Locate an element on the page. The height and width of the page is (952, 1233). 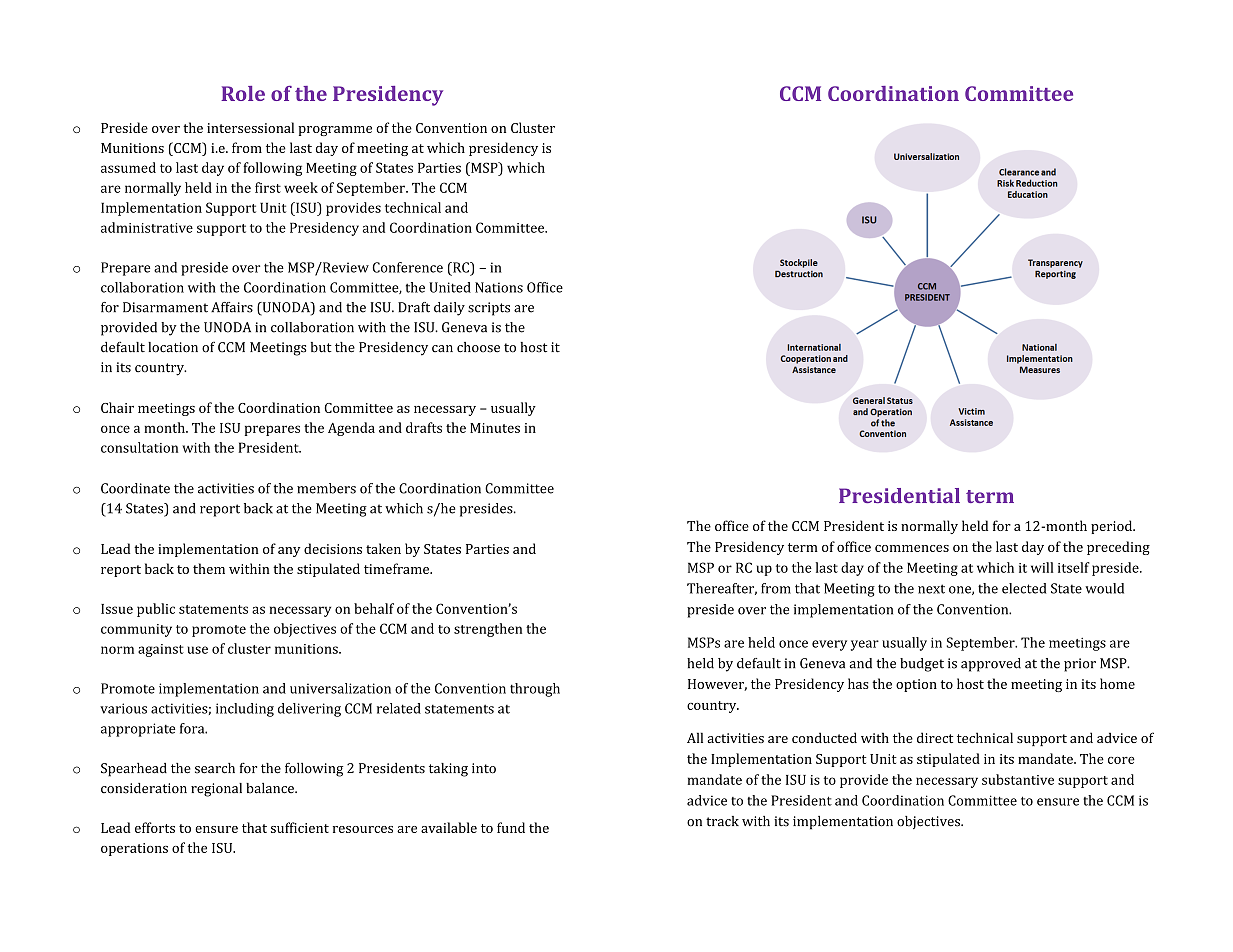
approved is located at coordinates (991, 665).
